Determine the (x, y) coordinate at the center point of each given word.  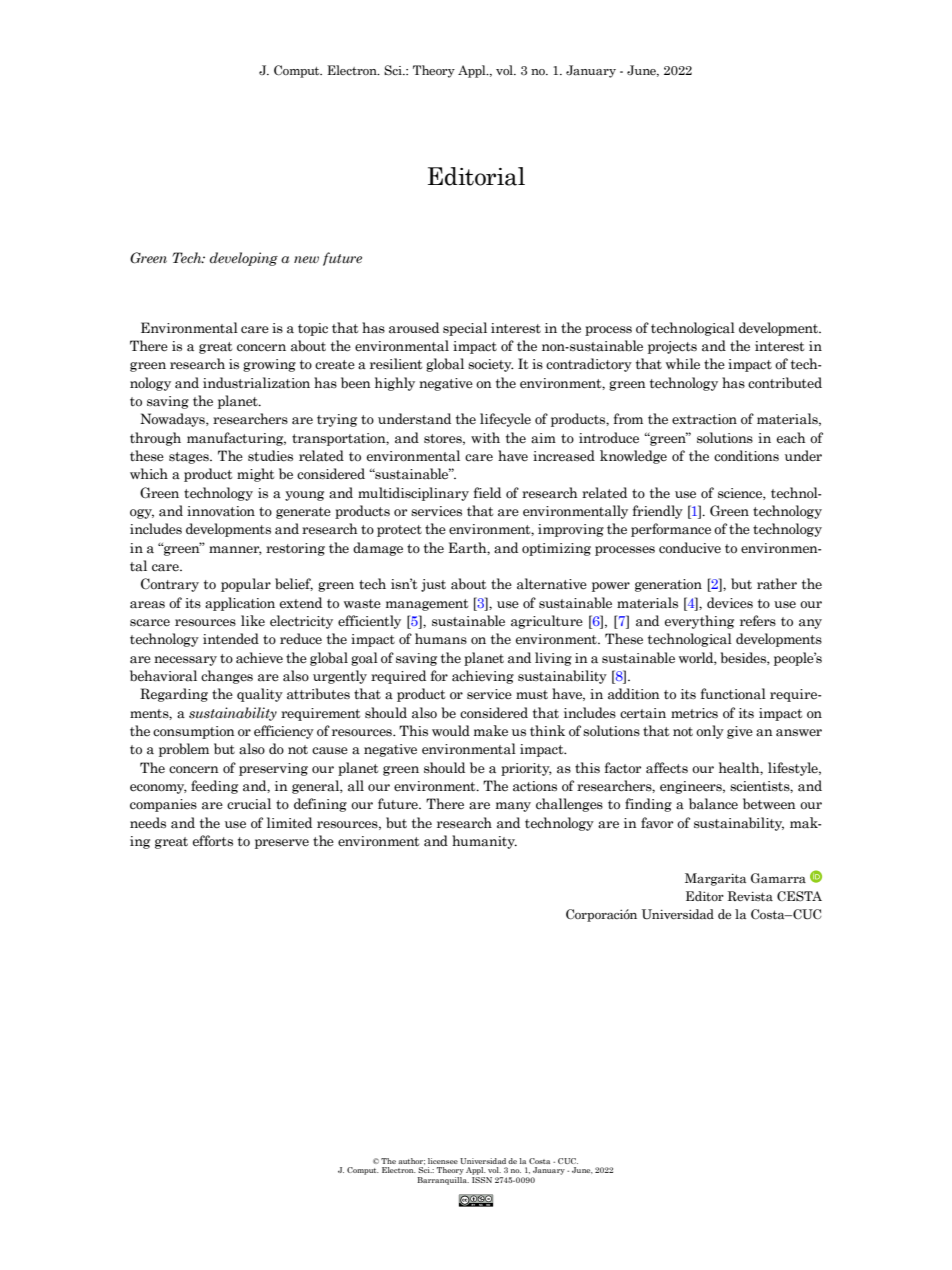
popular (246, 585)
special (465, 329)
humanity (484, 842)
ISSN (482, 1180)
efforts (213, 840)
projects (672, 347)
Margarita (715, 879)
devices (730, 603)
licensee (443, 1161)
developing (244, 259)
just (433, 585)
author (411, 1161)
